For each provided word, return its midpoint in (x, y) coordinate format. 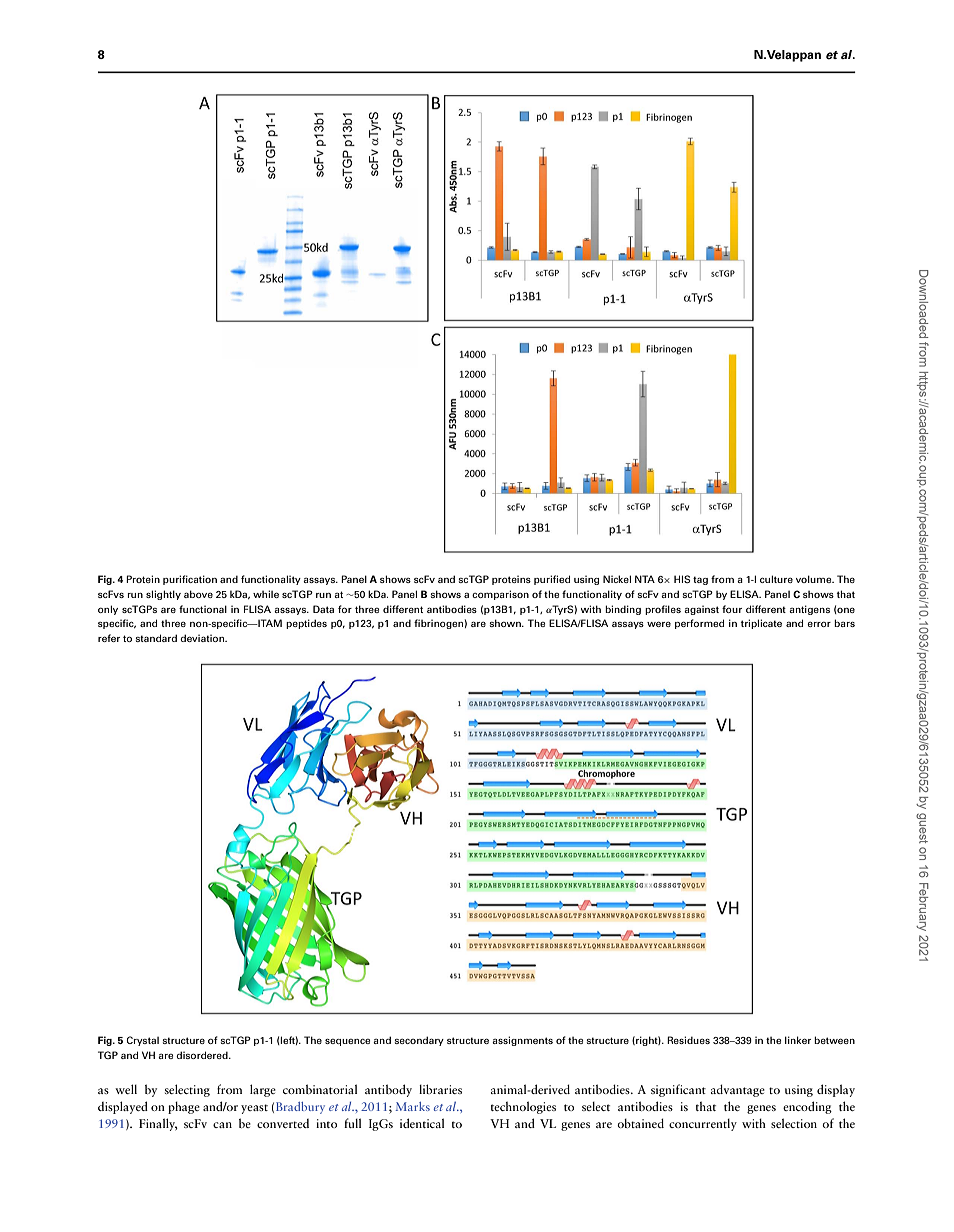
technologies (523, 1107)
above (198, 594)
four (732, 609)
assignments (522, 1041)
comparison (500, 595)
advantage (738, 1090)
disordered (203, 1055)
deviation (203, 638)
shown (506, 623)
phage (184, 1107)
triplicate (761, 624)
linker (798, 1040)
